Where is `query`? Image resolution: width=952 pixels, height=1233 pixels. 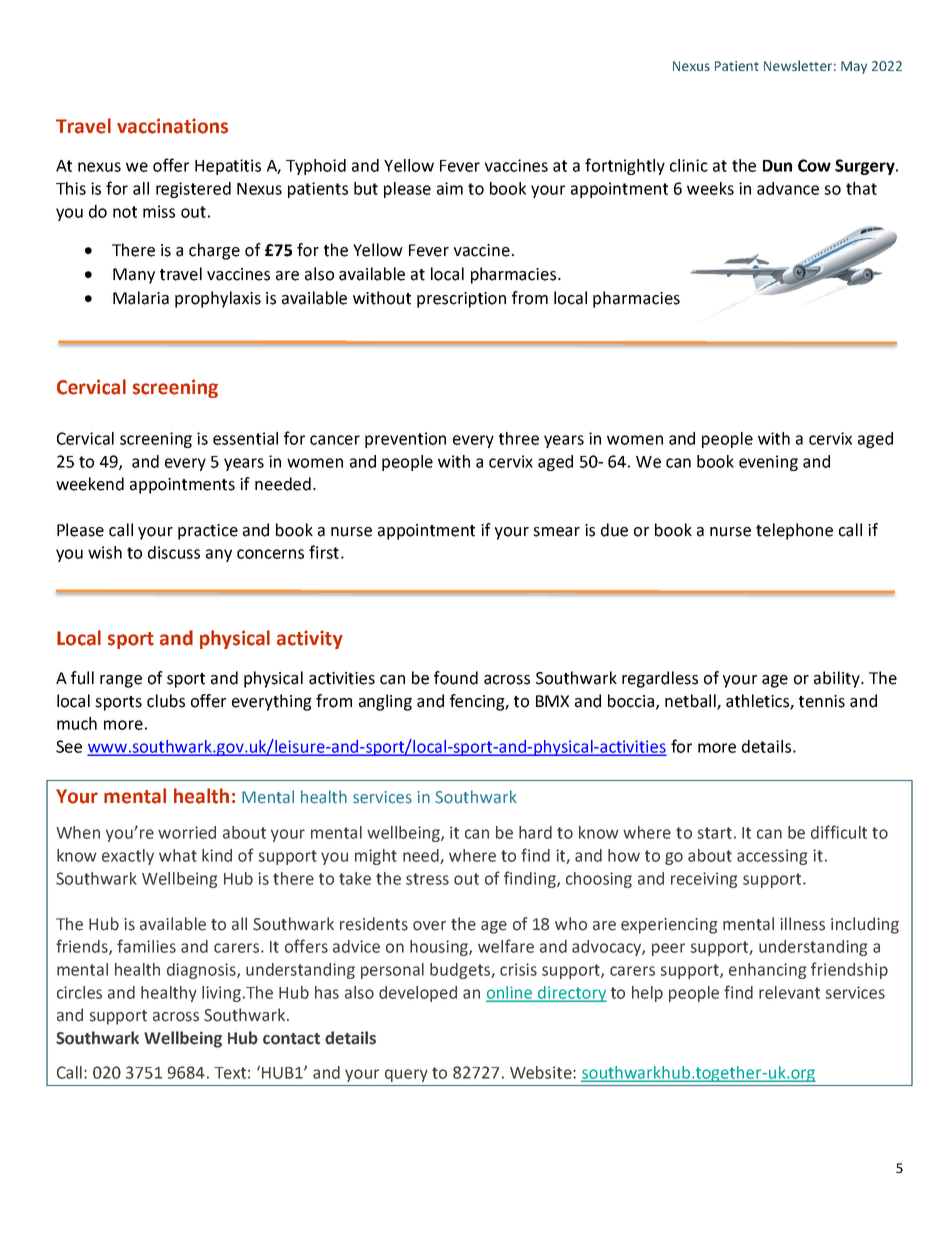
query is located at coordinates (406, 1075).
